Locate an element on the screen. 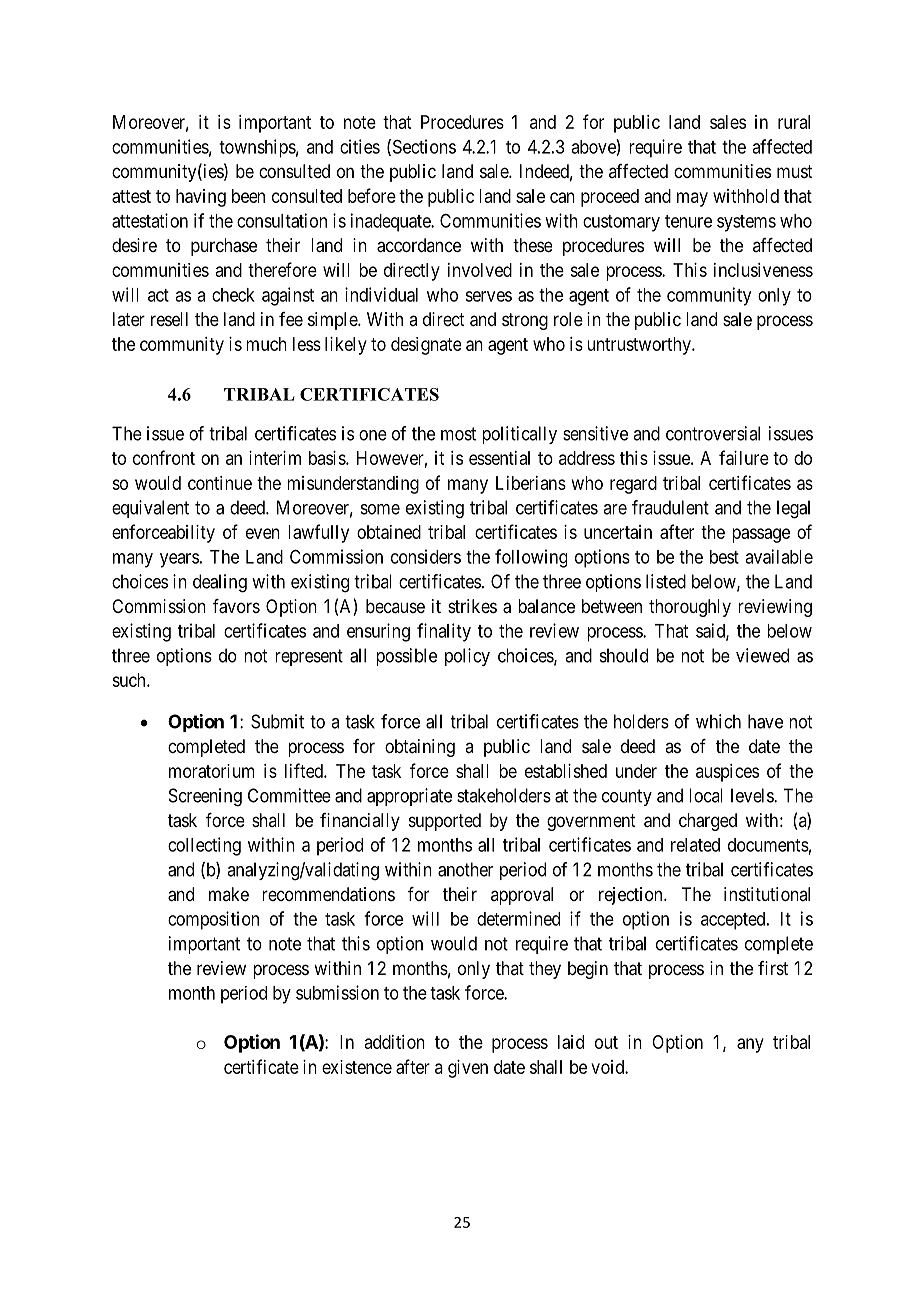 This screenshot has height=1308, width=924. much is located at coordinates (266, 344).
